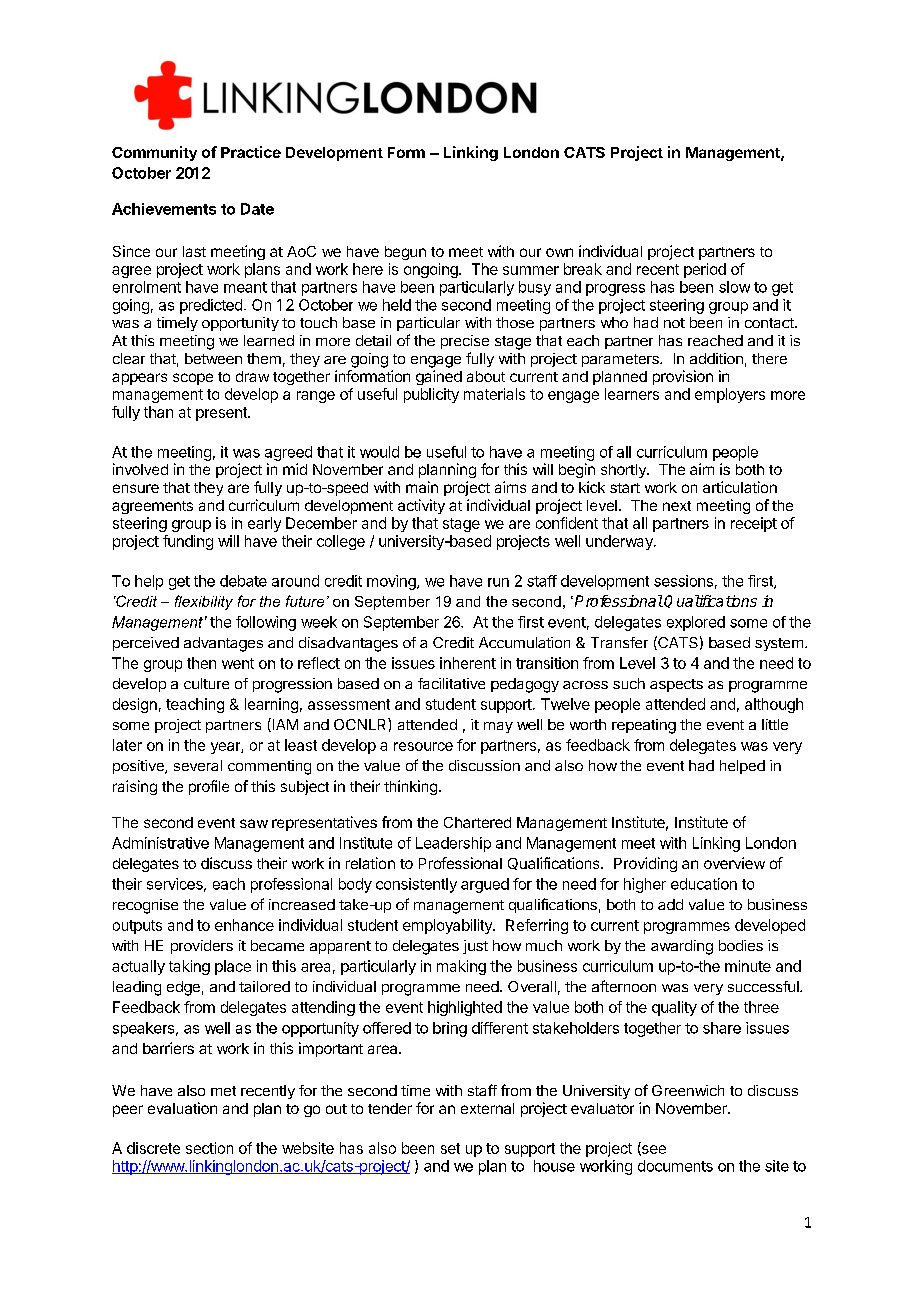  What do you see at coordinates (164, 209) in the screenshot?
I see `Achievements` at bounding box center [164, 209].
